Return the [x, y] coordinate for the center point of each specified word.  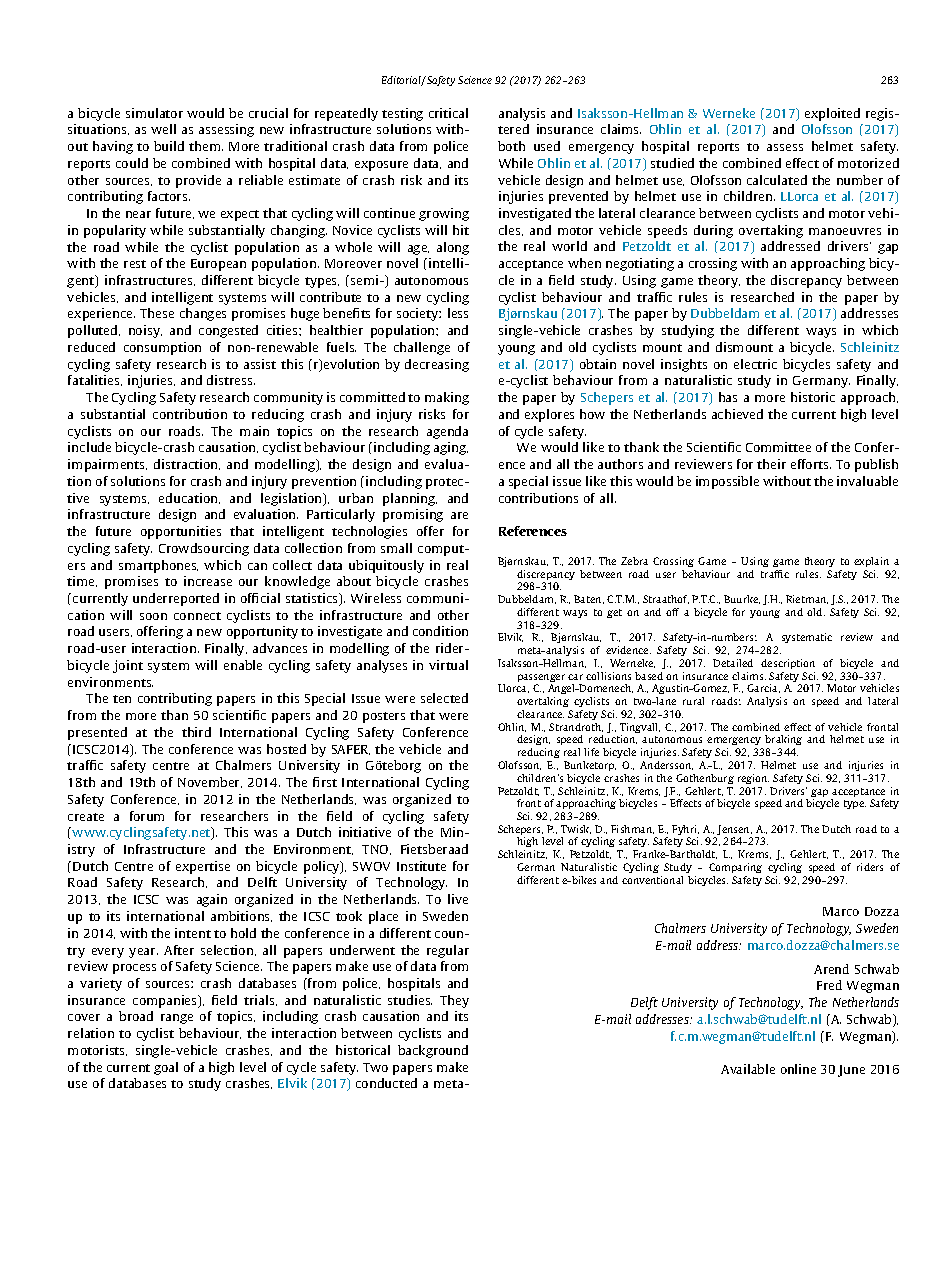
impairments [107, 465]
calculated [777, 180]
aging [451, 448]
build [169, 146]
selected [444, 698]
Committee [778, 447]
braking [783, 742]
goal [166, 1068]
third [196, 732]
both [511, 146]
